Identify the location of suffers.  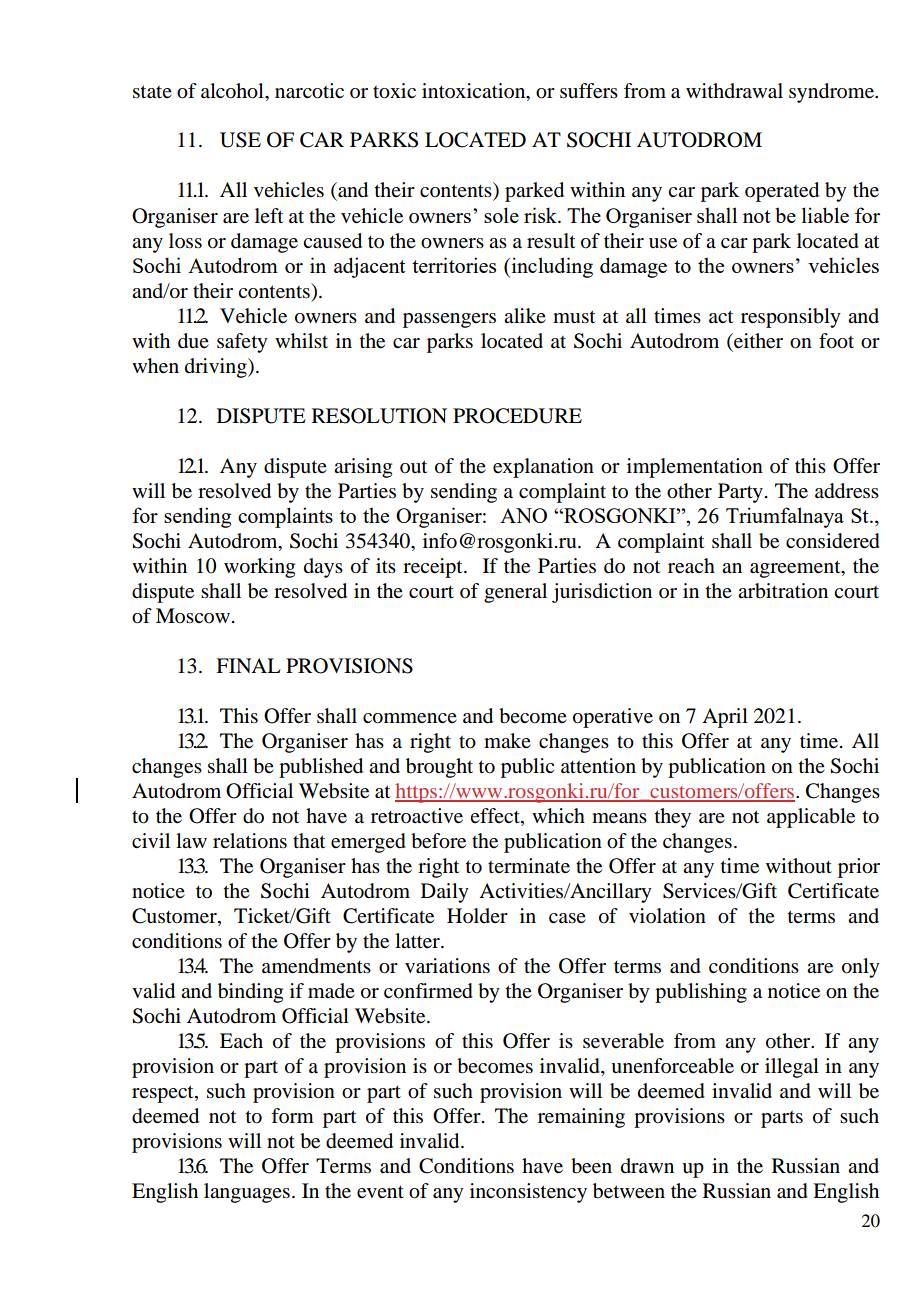
(589, 91).
